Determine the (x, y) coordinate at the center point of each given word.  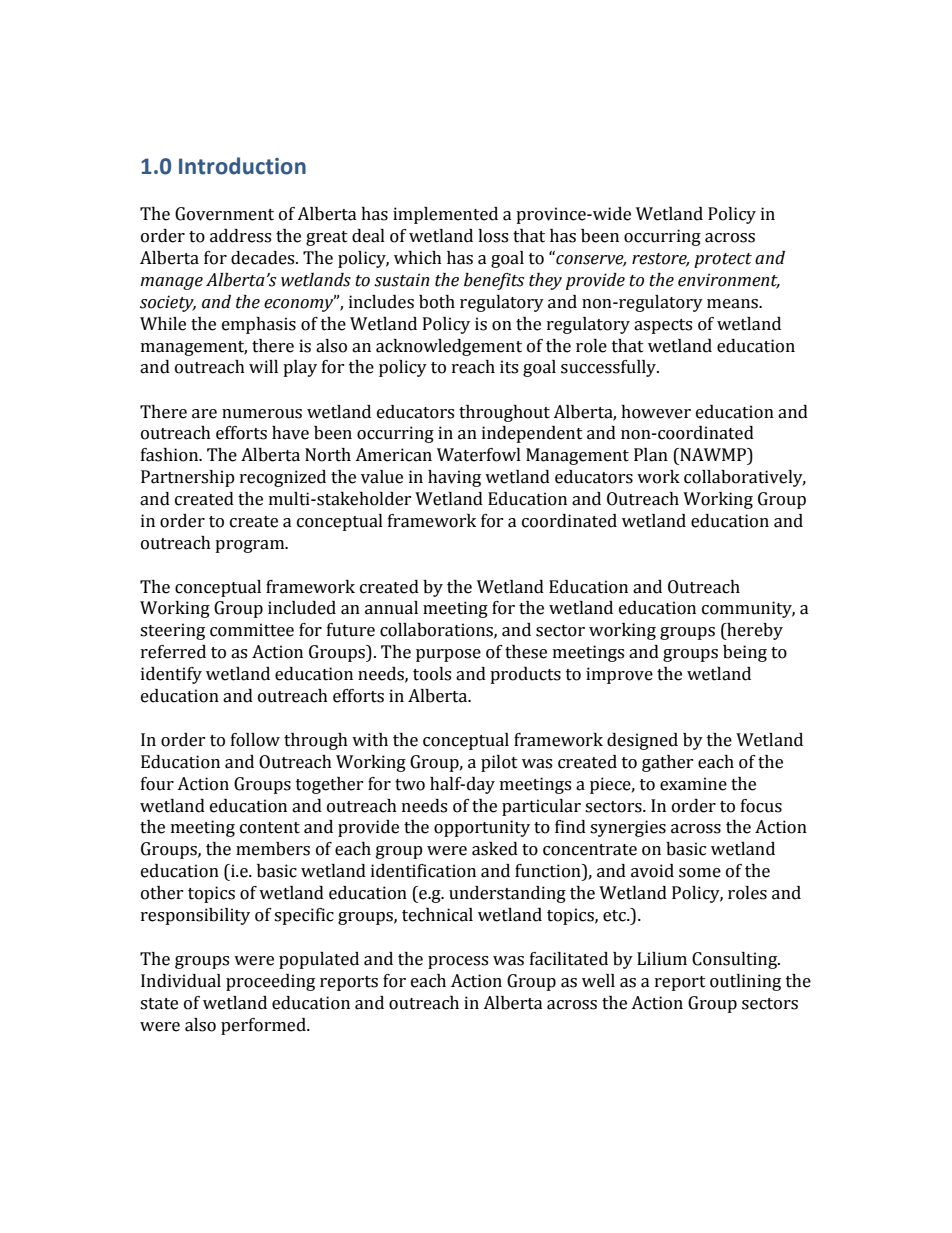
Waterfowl (479, 455)
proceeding (270, 982)
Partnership (188, 478)
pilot (499, 763)
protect (723, 260)
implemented (445, 215)
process (458, 962)
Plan (651, 455)
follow (255, 740)
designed (642, 741)
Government (224, 214)
